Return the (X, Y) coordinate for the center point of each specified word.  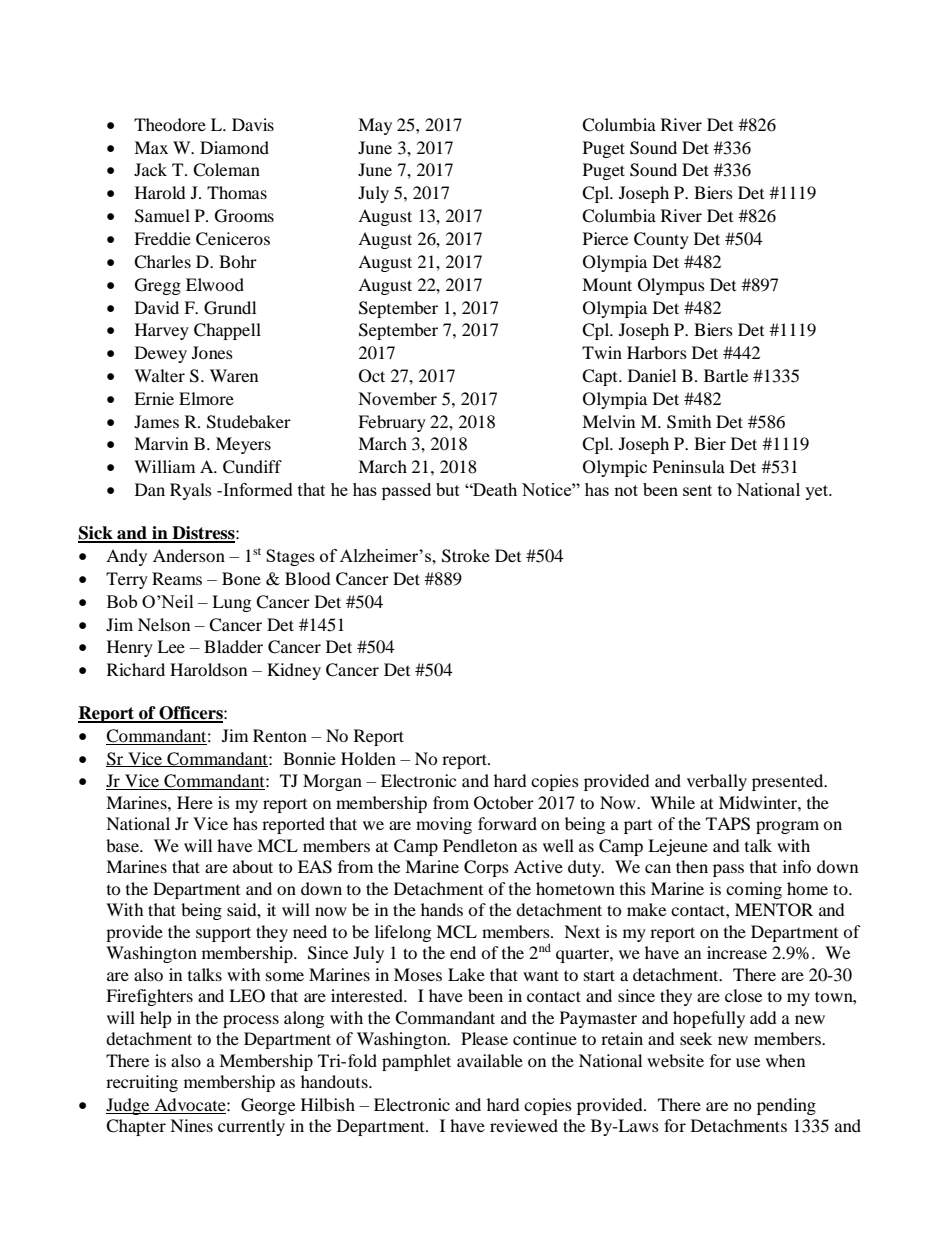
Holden (368, 758)
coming (754, 890)
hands (442, 909)
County (661, 240)
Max (151, 147)
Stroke (466, 556)
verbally (717, 782)
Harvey (162, 331)
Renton (280, 735)
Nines (191, 1125)
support (223, 934)
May (375, 126)
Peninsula (689, 466)
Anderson (189, 555)
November (397, 398)
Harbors (657, 352)
